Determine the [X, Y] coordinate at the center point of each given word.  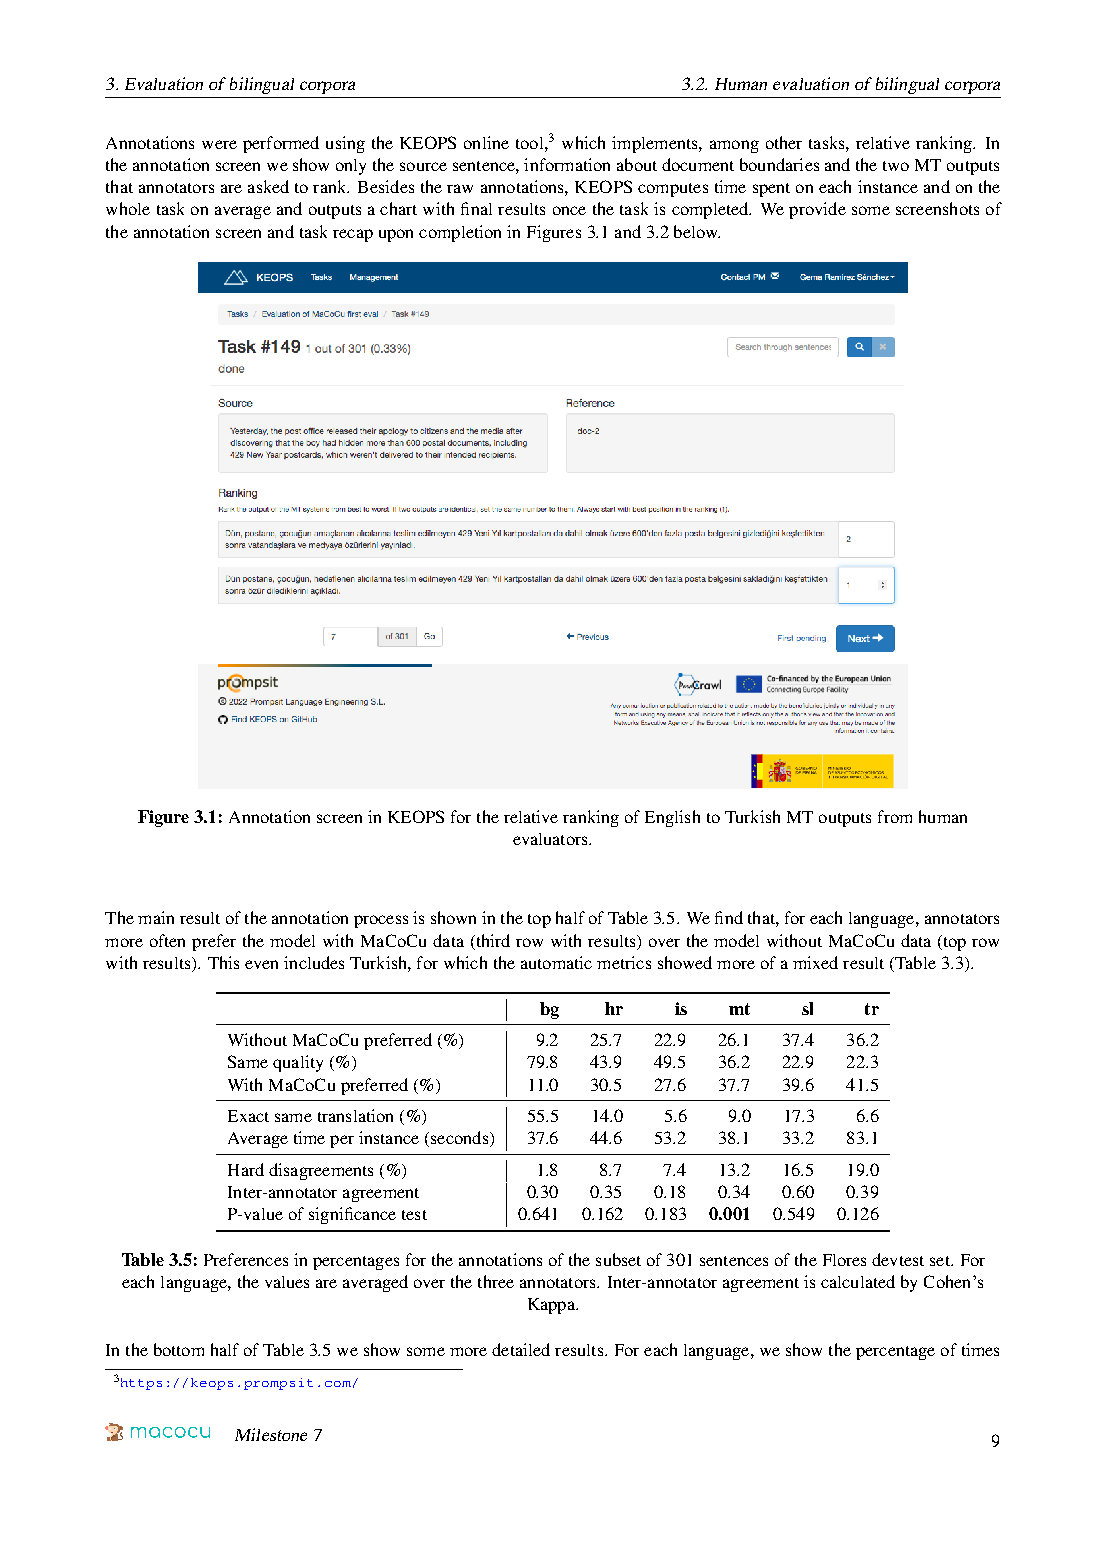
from [895, 816]
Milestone [271, 1434]
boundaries [779, 164]
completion [460, 233]
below [697, 231]
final [476, 208]
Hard [246, 1169]
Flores [844, 1260]
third [491, 941]
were [219, 144]
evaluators [551, 839]
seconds [459, 1137]
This [223, 962]
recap [353, 235]
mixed [815, 962]
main [156, 917]
